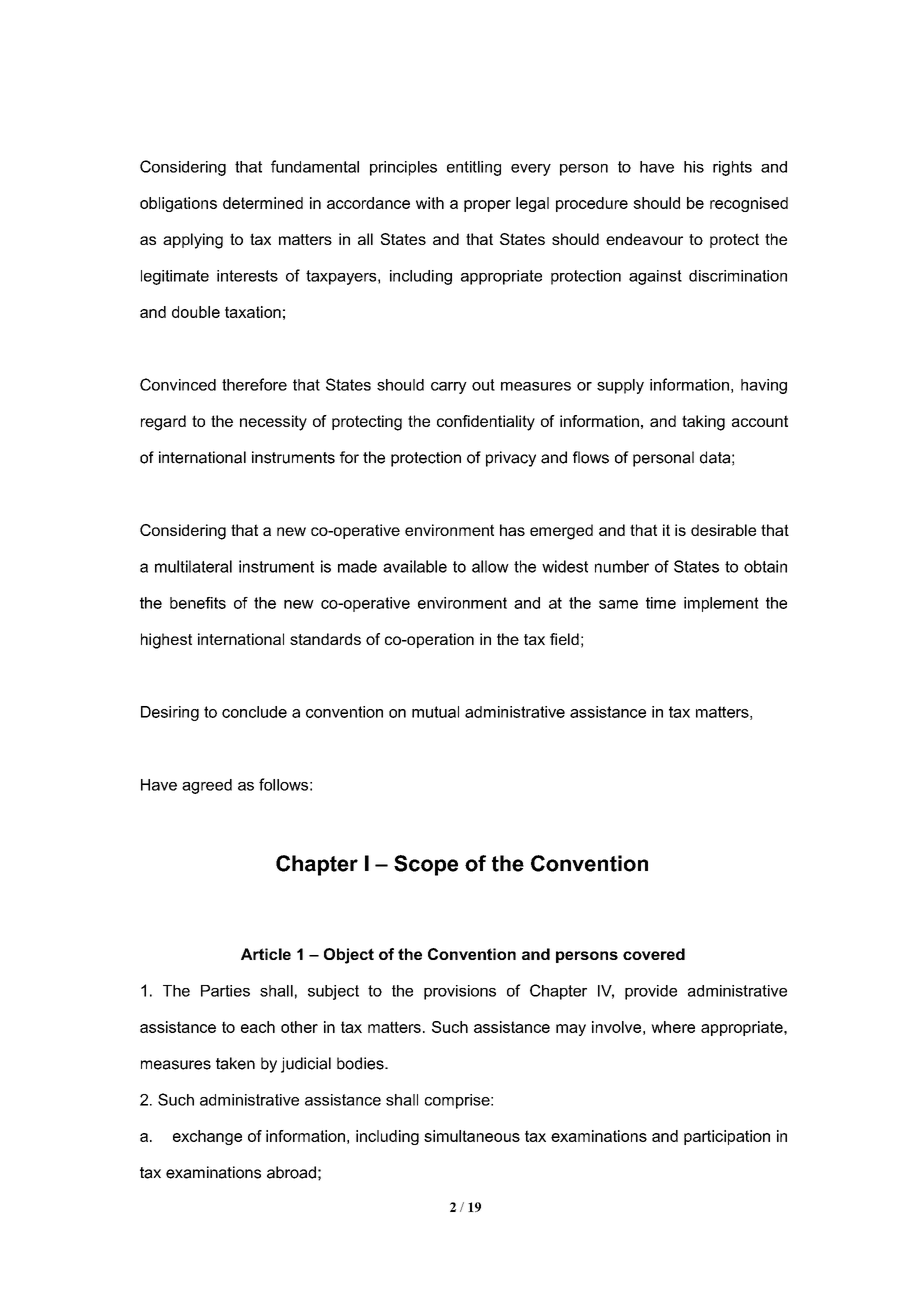 Image resolution: width=924 pixels, height=1308 pixels. What do you see at coordinates (654, 954) in the page?
I see `covered` at bounding box center [654, 954].
